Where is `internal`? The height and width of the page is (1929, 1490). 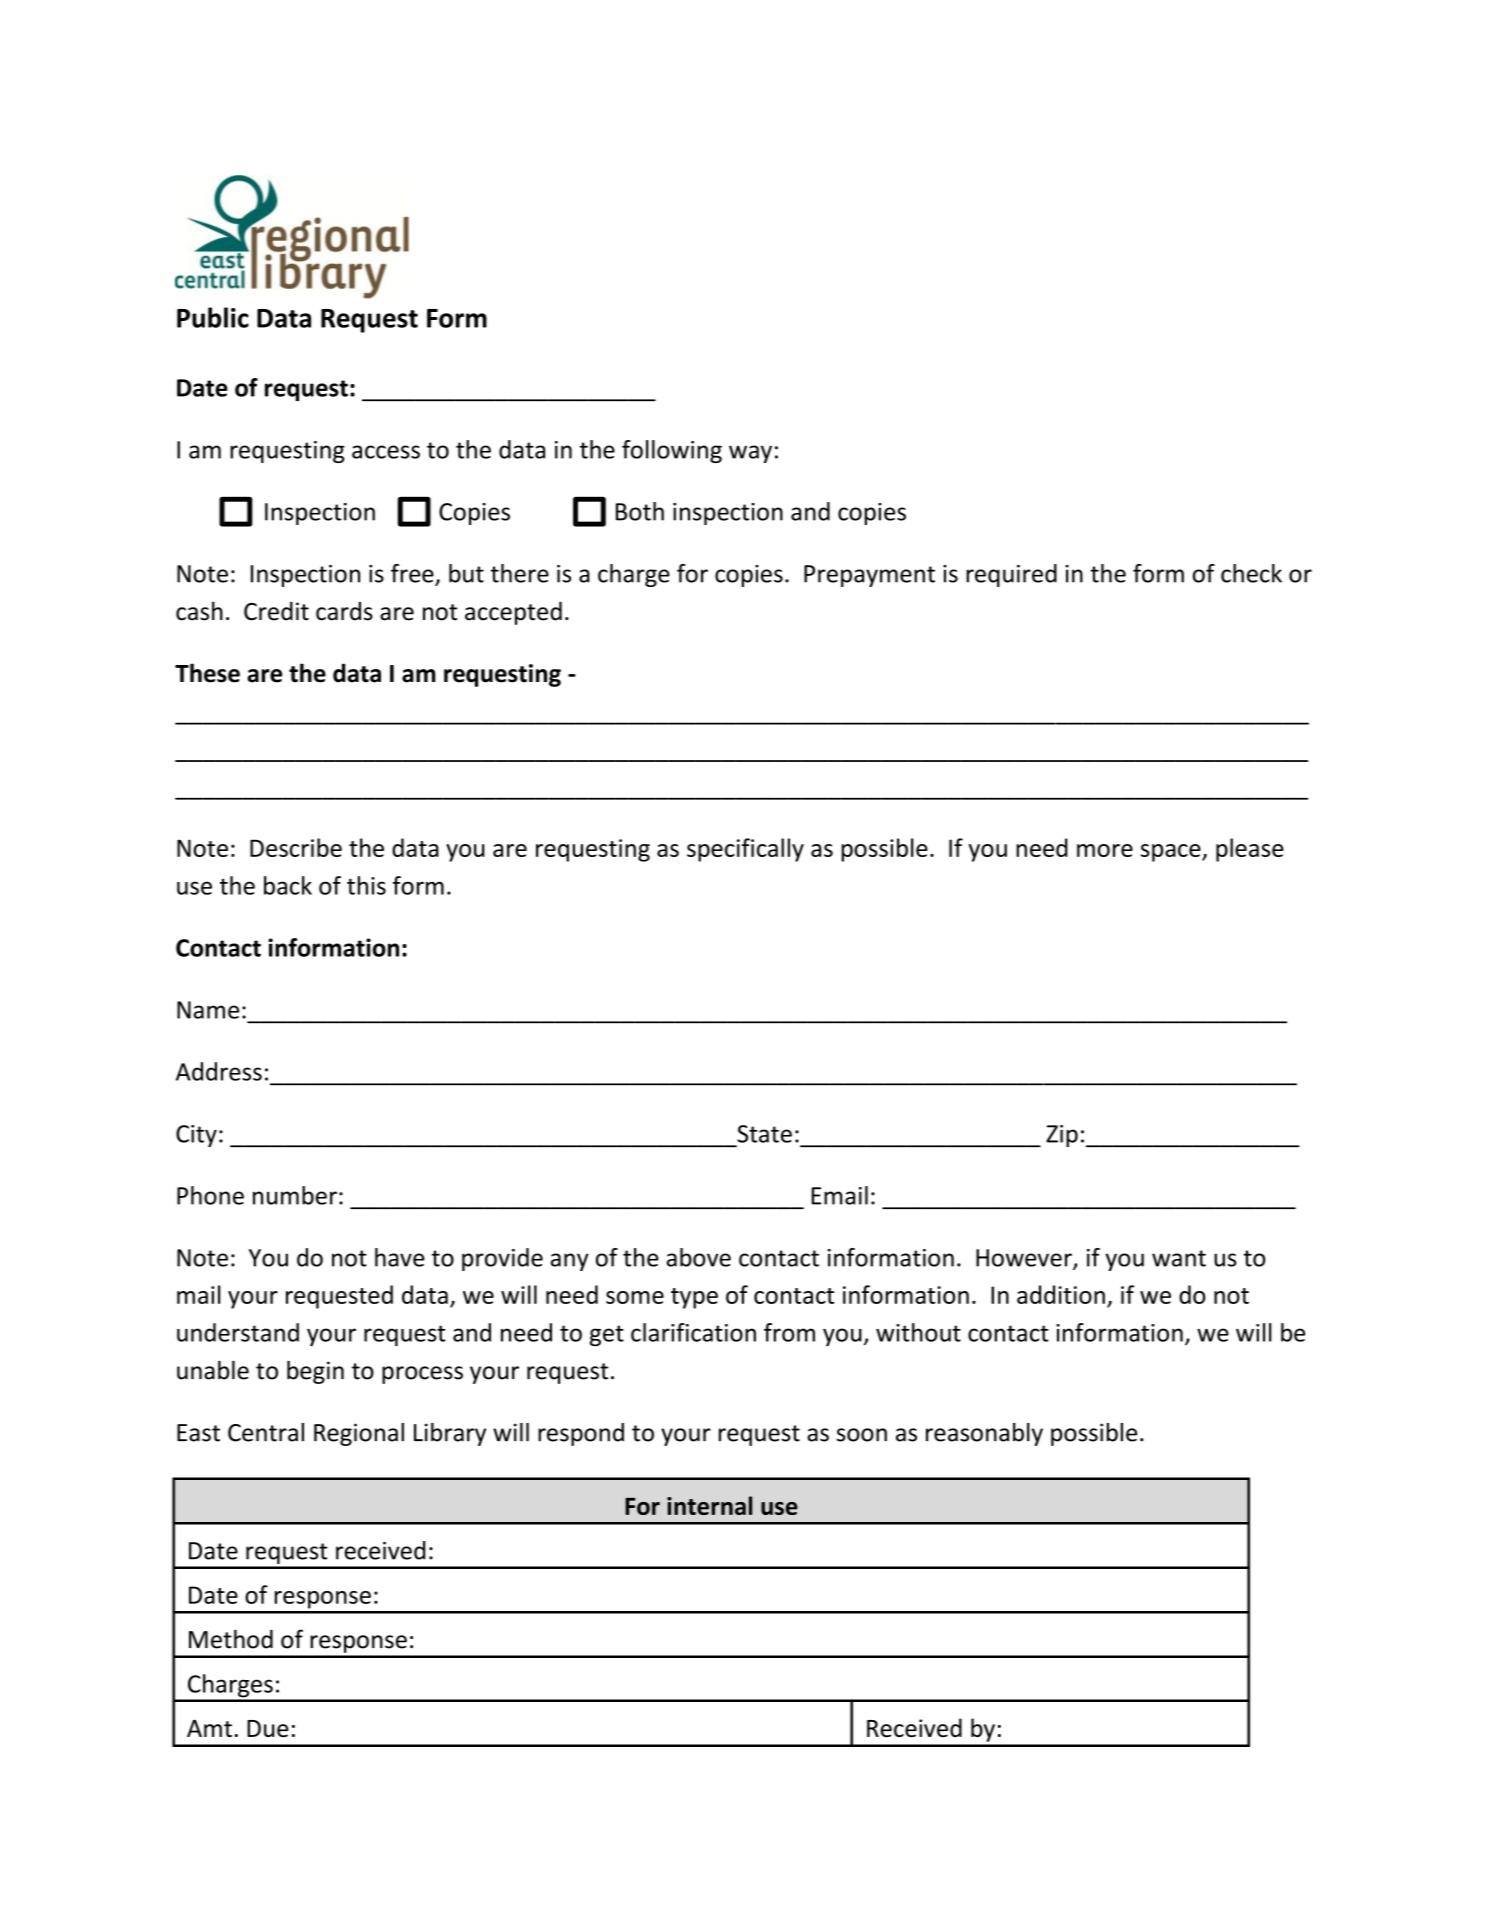 internal is located at coordinates (709, 1505).
